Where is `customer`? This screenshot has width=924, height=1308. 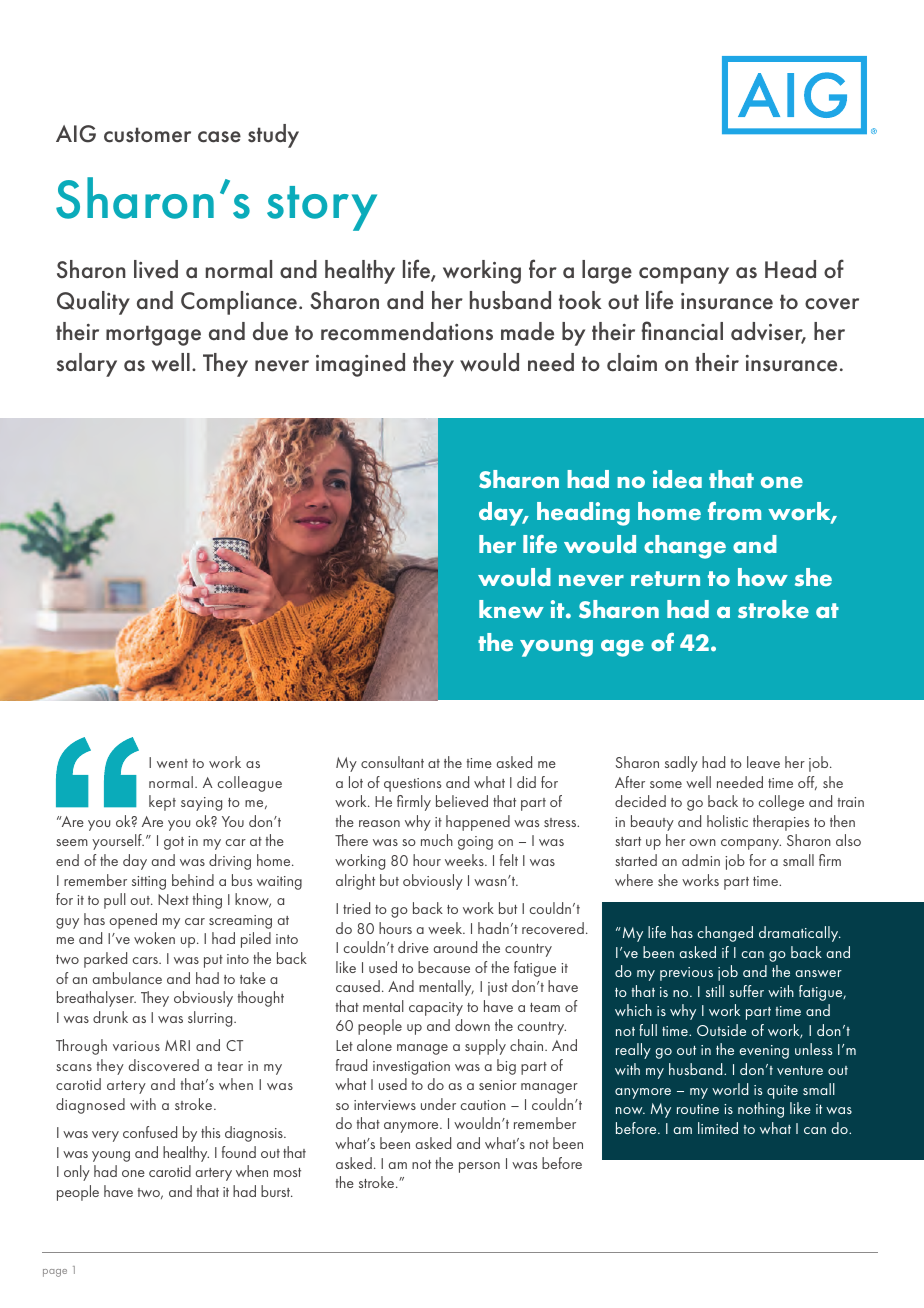
customer is located at coordinates (147, 135).
